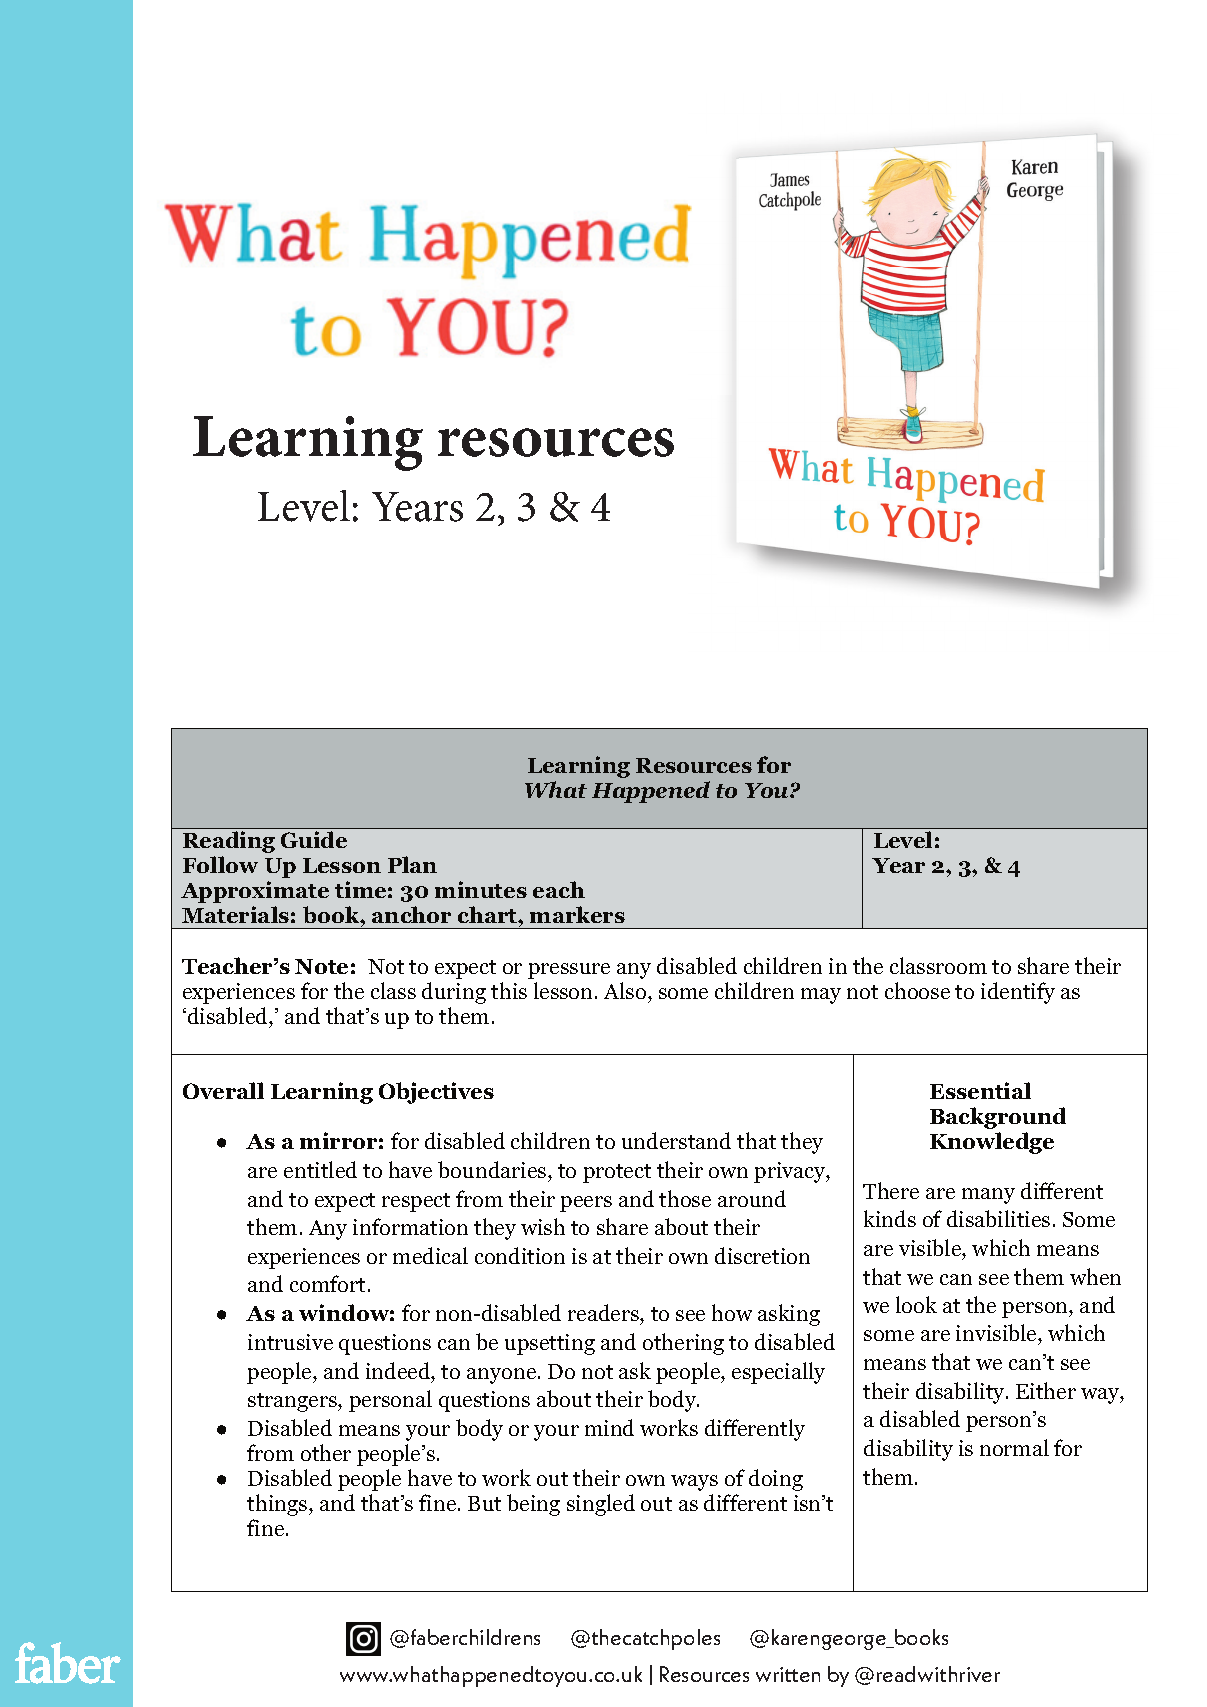 Image resolution: width=1207 pixels, height=1707 pixels. I want to click on Guide, so click(314, 839).
